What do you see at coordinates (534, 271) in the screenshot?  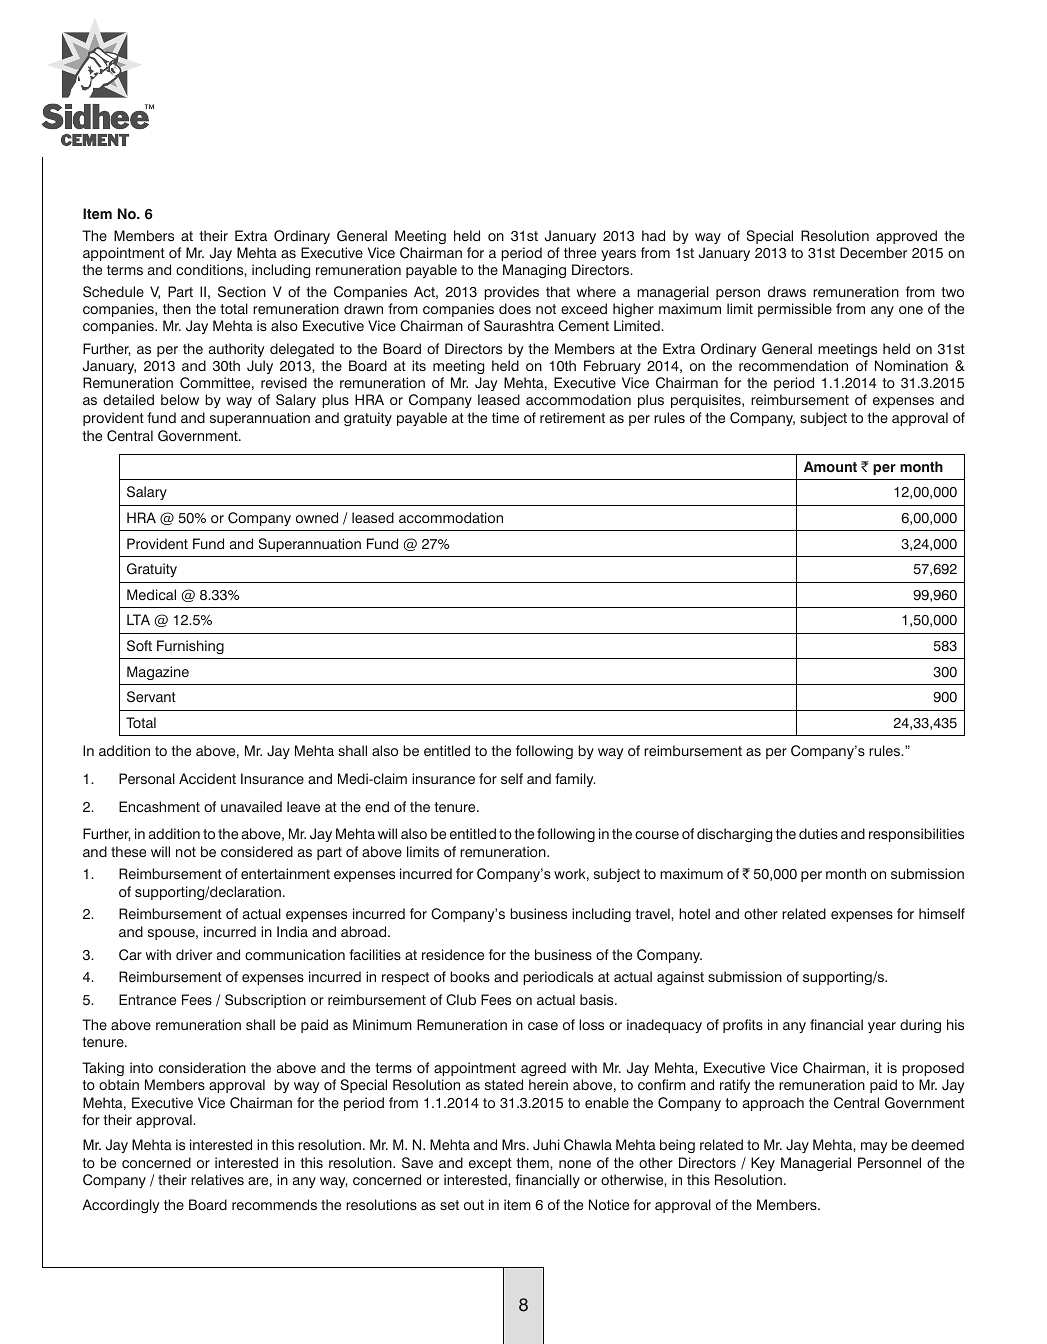 I see `Managing` at bounding box center [534, 271].
